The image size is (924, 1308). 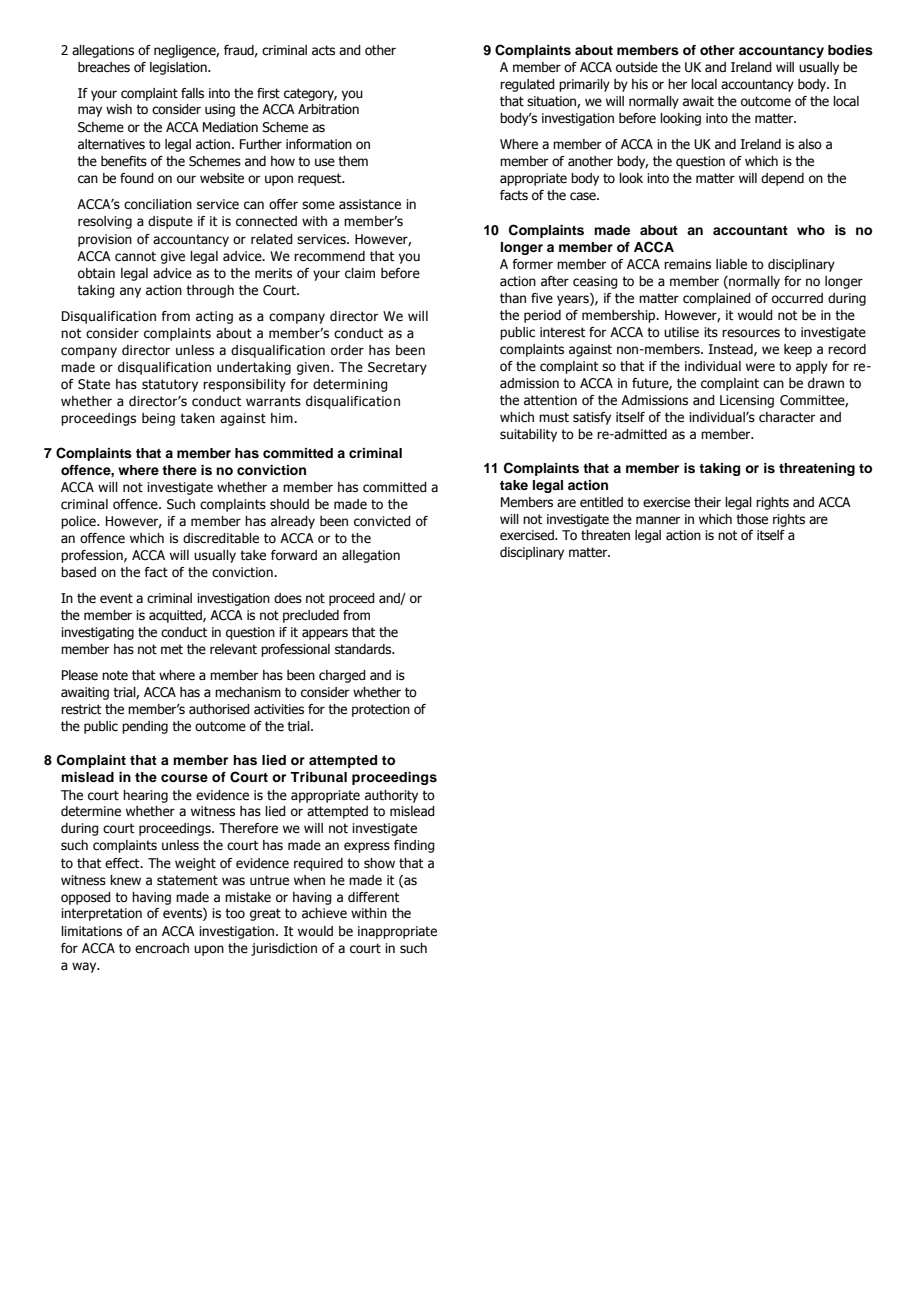 What do you see at coordinates (797, 298) in the page?
I see `occurred` at bounding box center [797, 298].
